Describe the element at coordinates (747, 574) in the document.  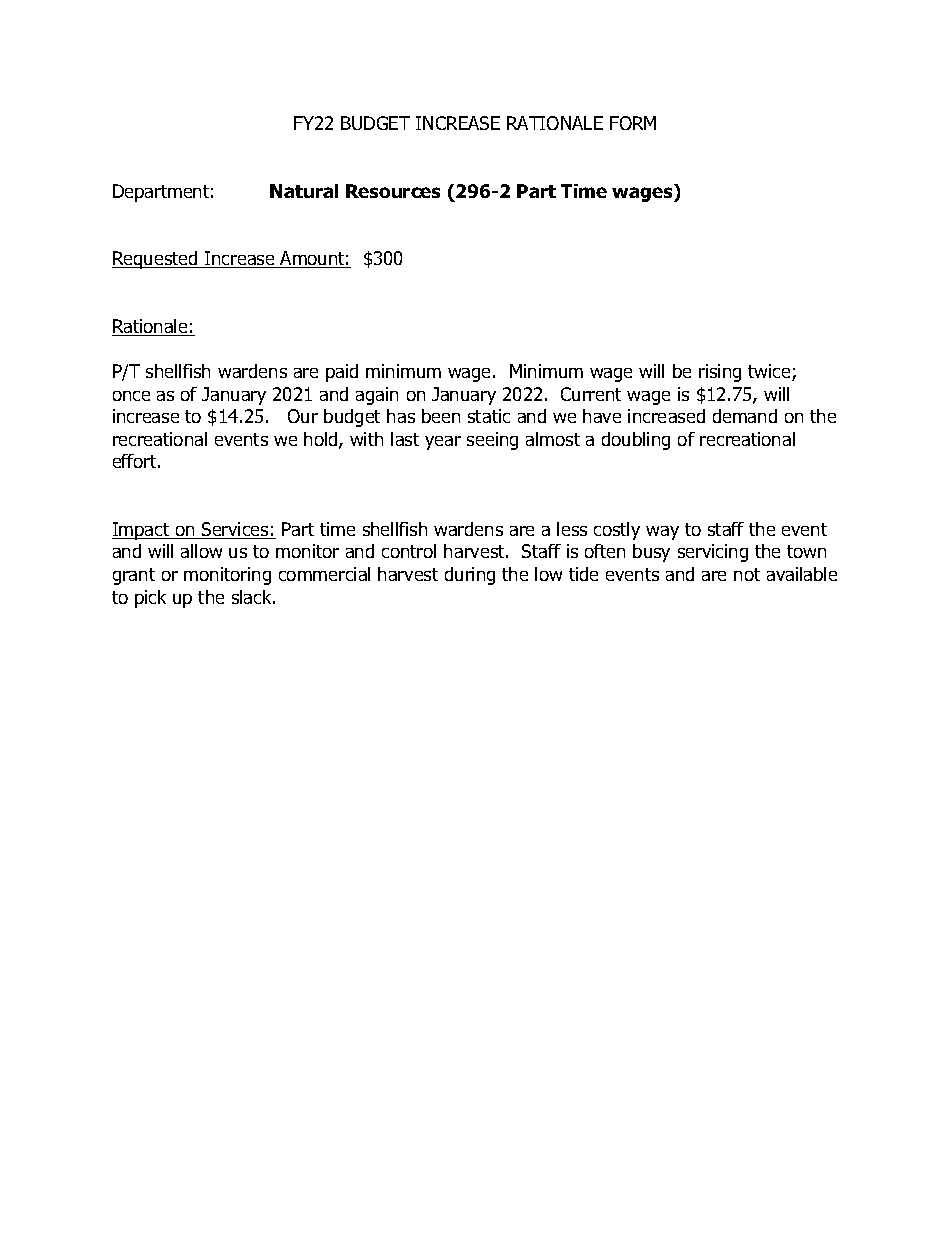
I see `not` at that location.
